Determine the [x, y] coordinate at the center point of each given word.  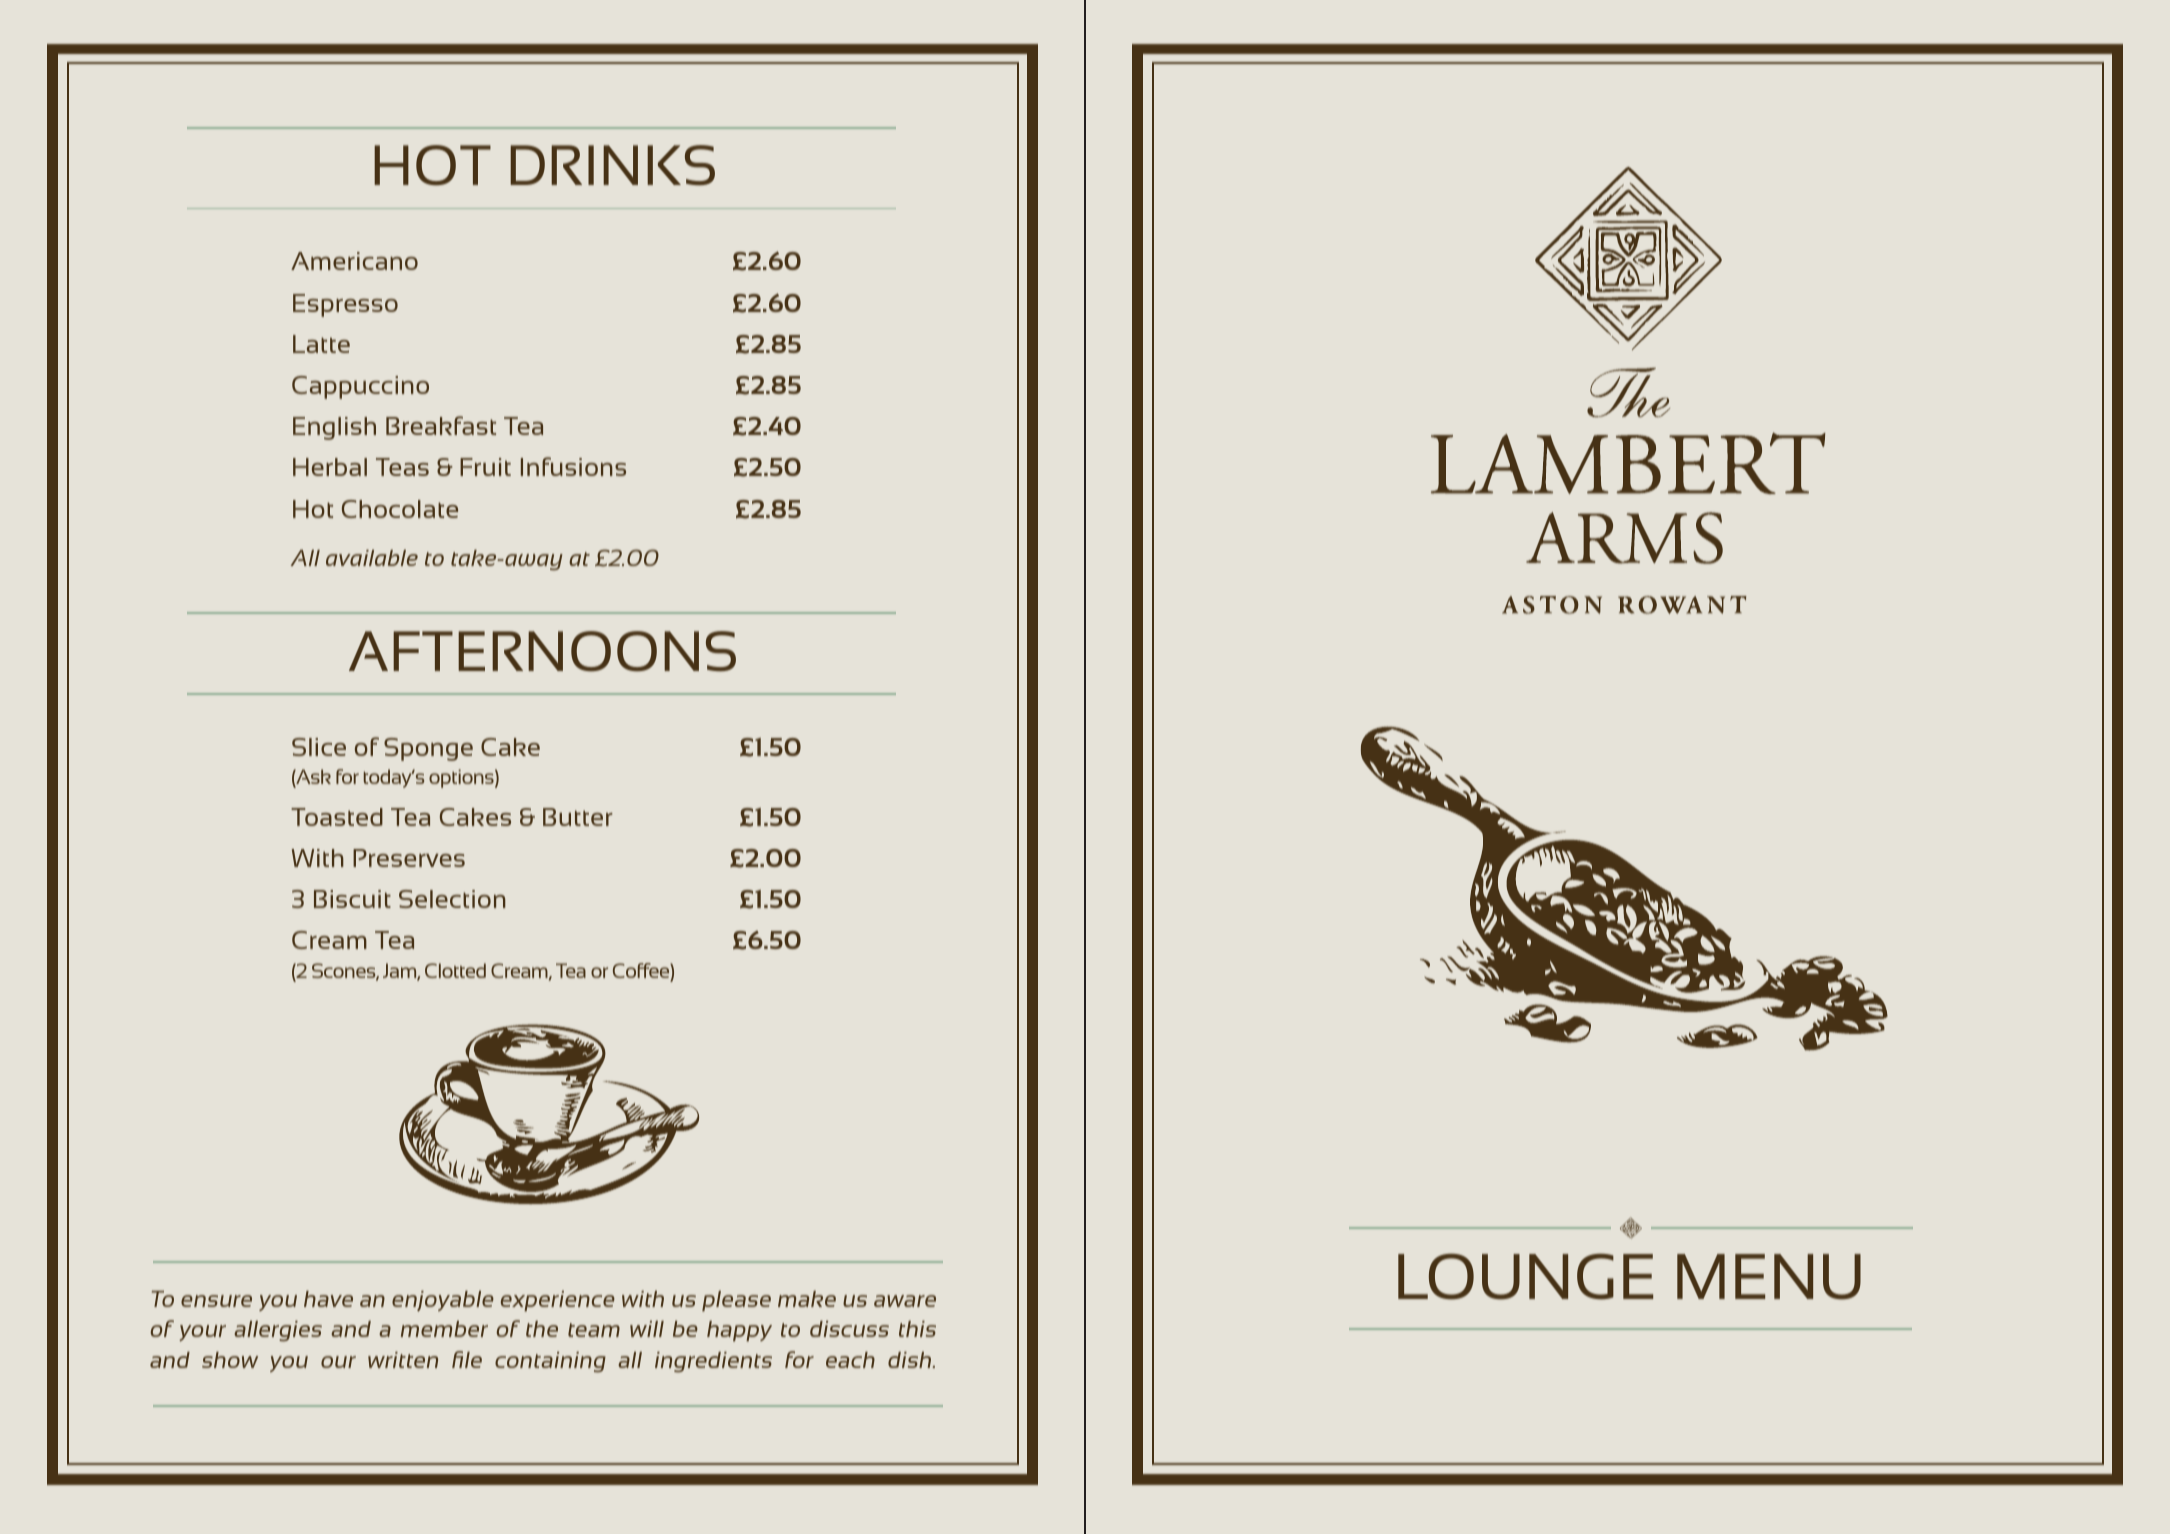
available [372, 558]
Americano [354, 261]
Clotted [455, 970]
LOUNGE [1525, 1276]
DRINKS [612, 165]
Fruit [485, 467]
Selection [452, 899]
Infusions [573, 466]
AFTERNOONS [542, 651]
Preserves [409, 858]
